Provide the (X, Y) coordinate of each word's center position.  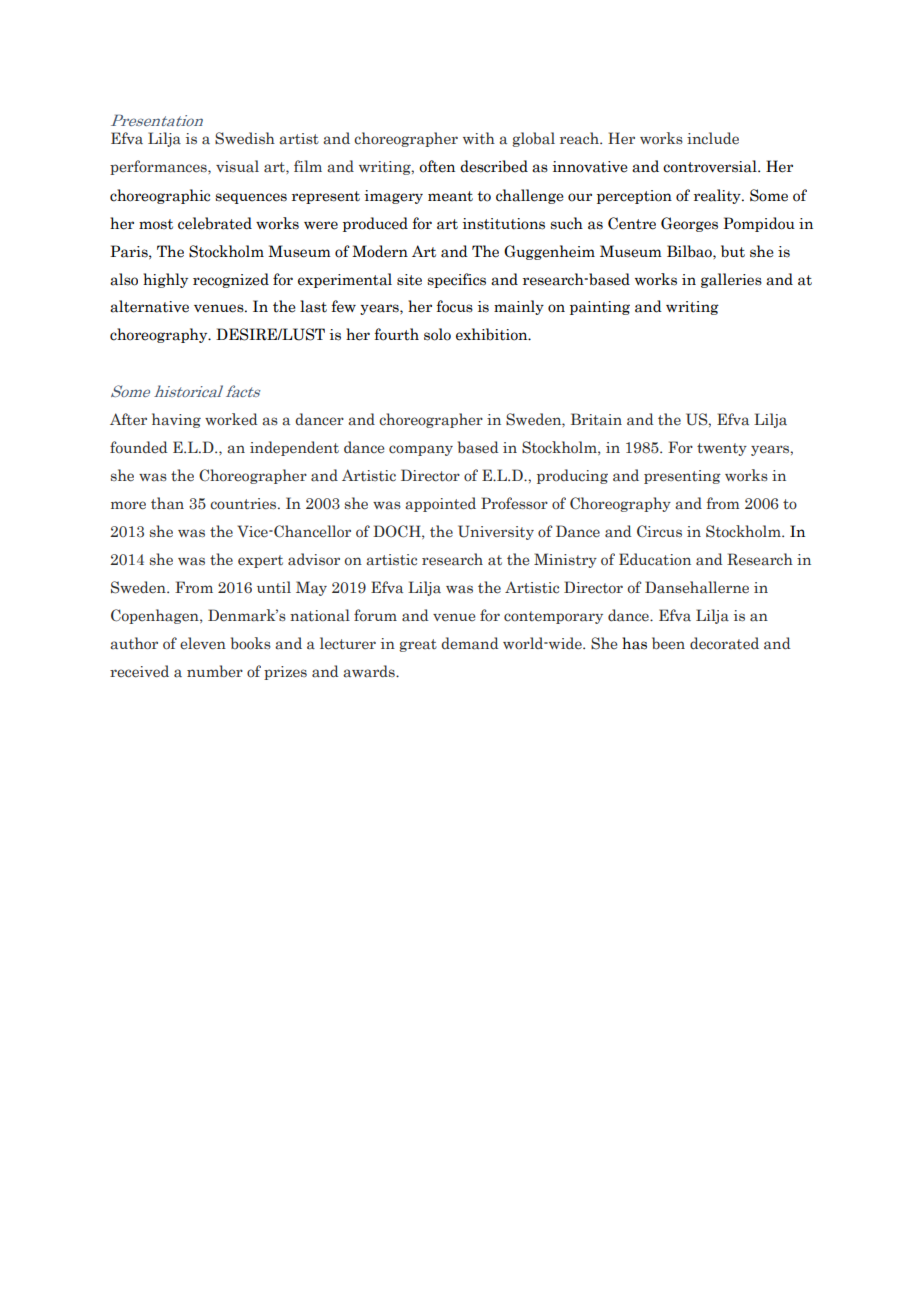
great (418, 645)
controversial (711, 166)
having (176, 420)
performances (159, 167)
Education (655, 559)
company (421, 450)
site (409, 280)
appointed (440, 504)
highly (165, 280)
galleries (731, 280)
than (167, 503)
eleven (203, 643)
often (437, 166)
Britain (596, 419)
